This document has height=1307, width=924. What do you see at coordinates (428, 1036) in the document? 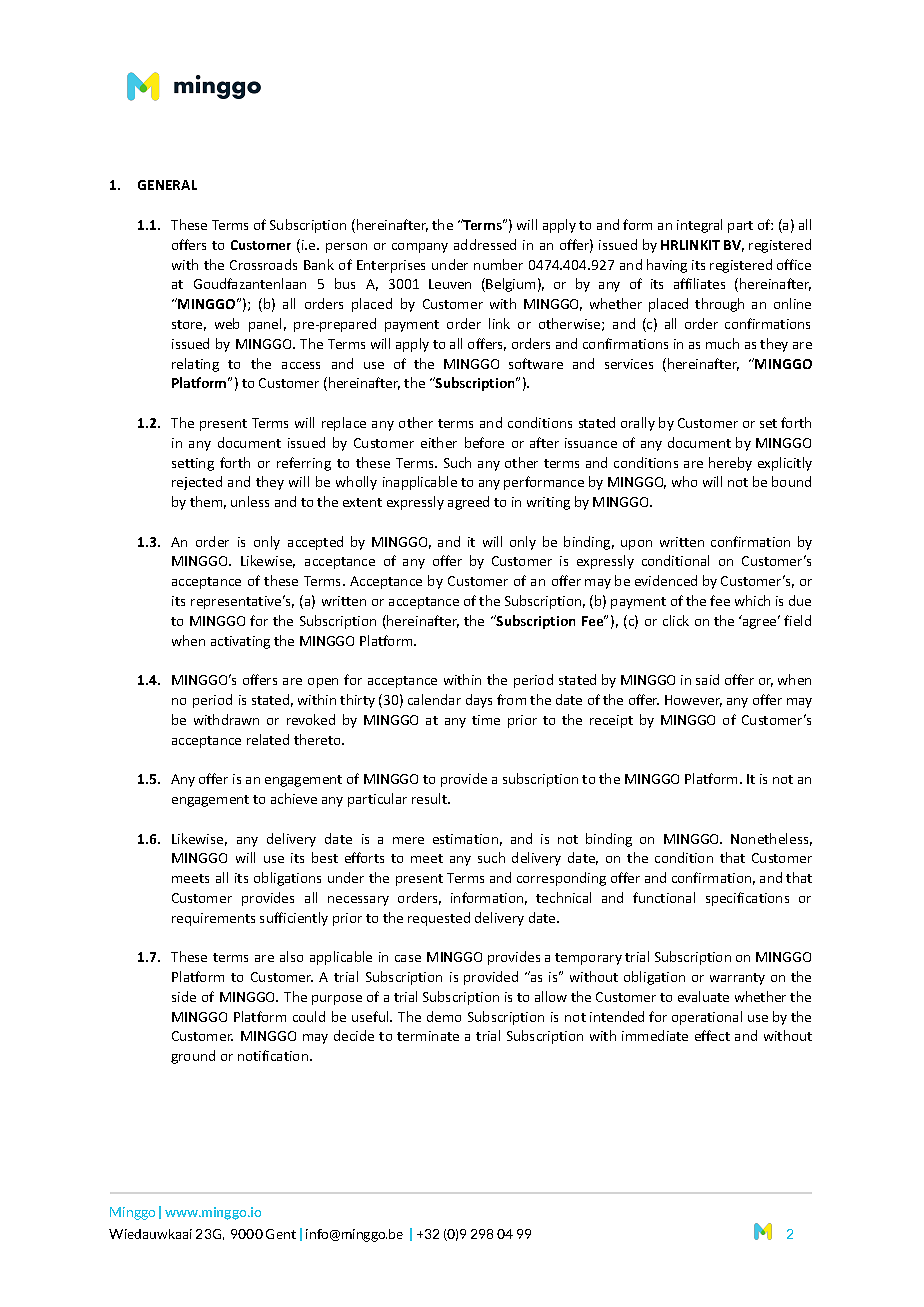
I see `terminate` at bounding box center [428, 1036].
